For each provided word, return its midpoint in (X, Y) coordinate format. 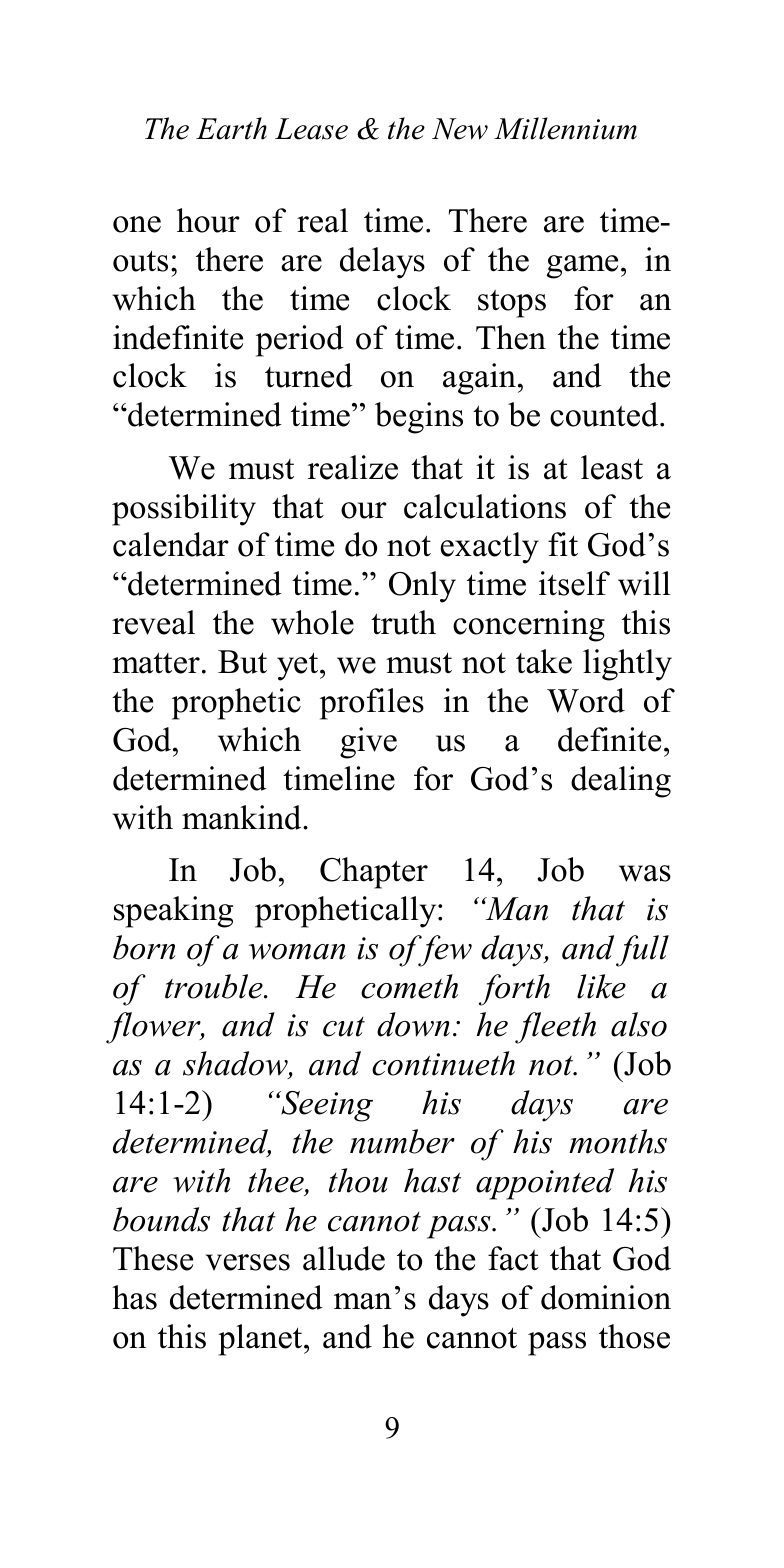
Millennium (565, 128)
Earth (231, 128)
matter (156, 663)
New (460, 129)
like (601, 986)
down (413, 1024)
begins (419, 418)
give (368, 743)
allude (344, 1258)
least (612, 467)
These (153, 1258)
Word (586, 700)
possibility (184, 510)
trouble (215, 986)
